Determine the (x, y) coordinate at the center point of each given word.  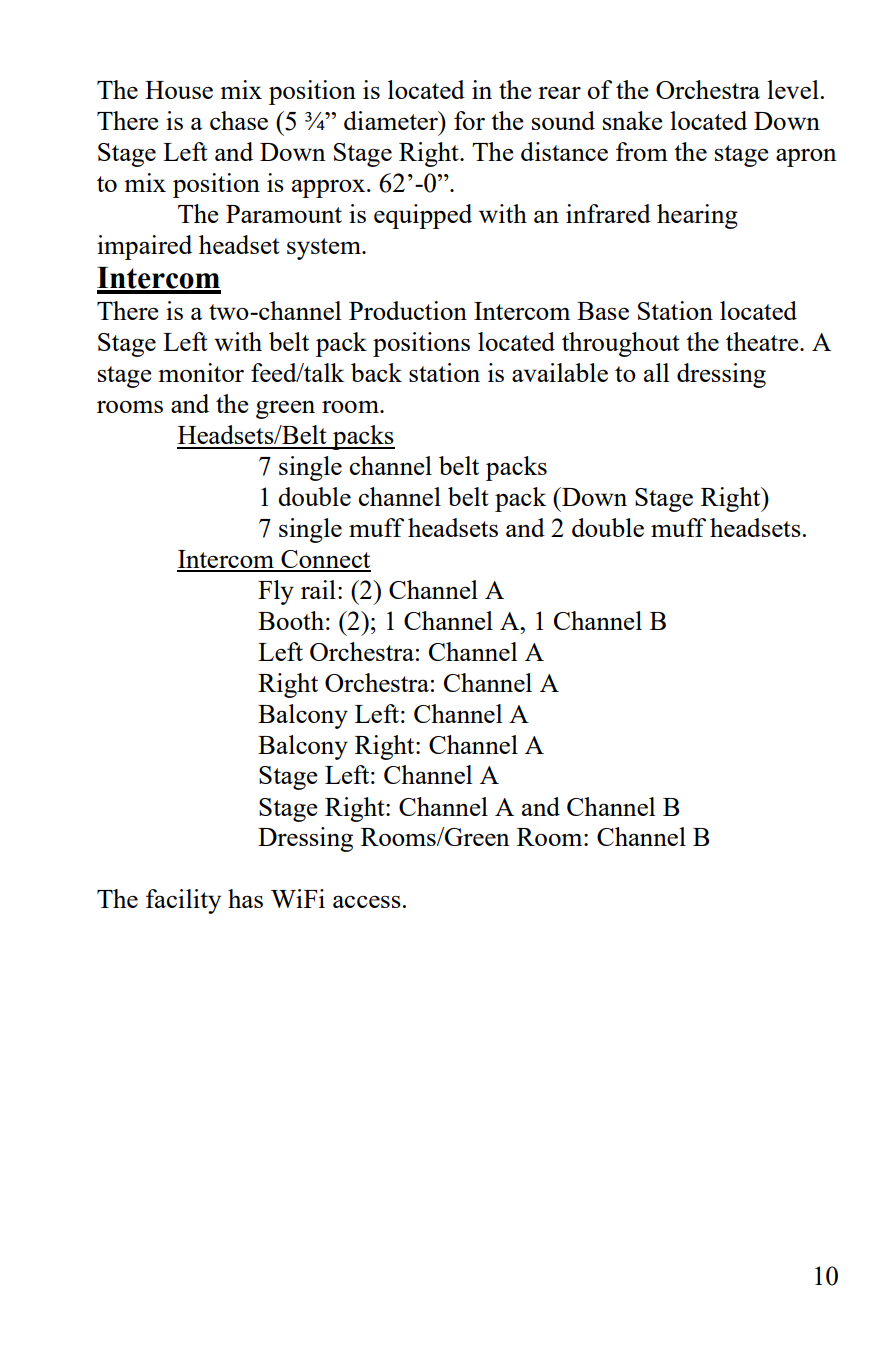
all (656, 372)
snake (633, 120)
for (469, 120)
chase (239, 120)
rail (318, 589)
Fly (276, 592)
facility (183, 901)
